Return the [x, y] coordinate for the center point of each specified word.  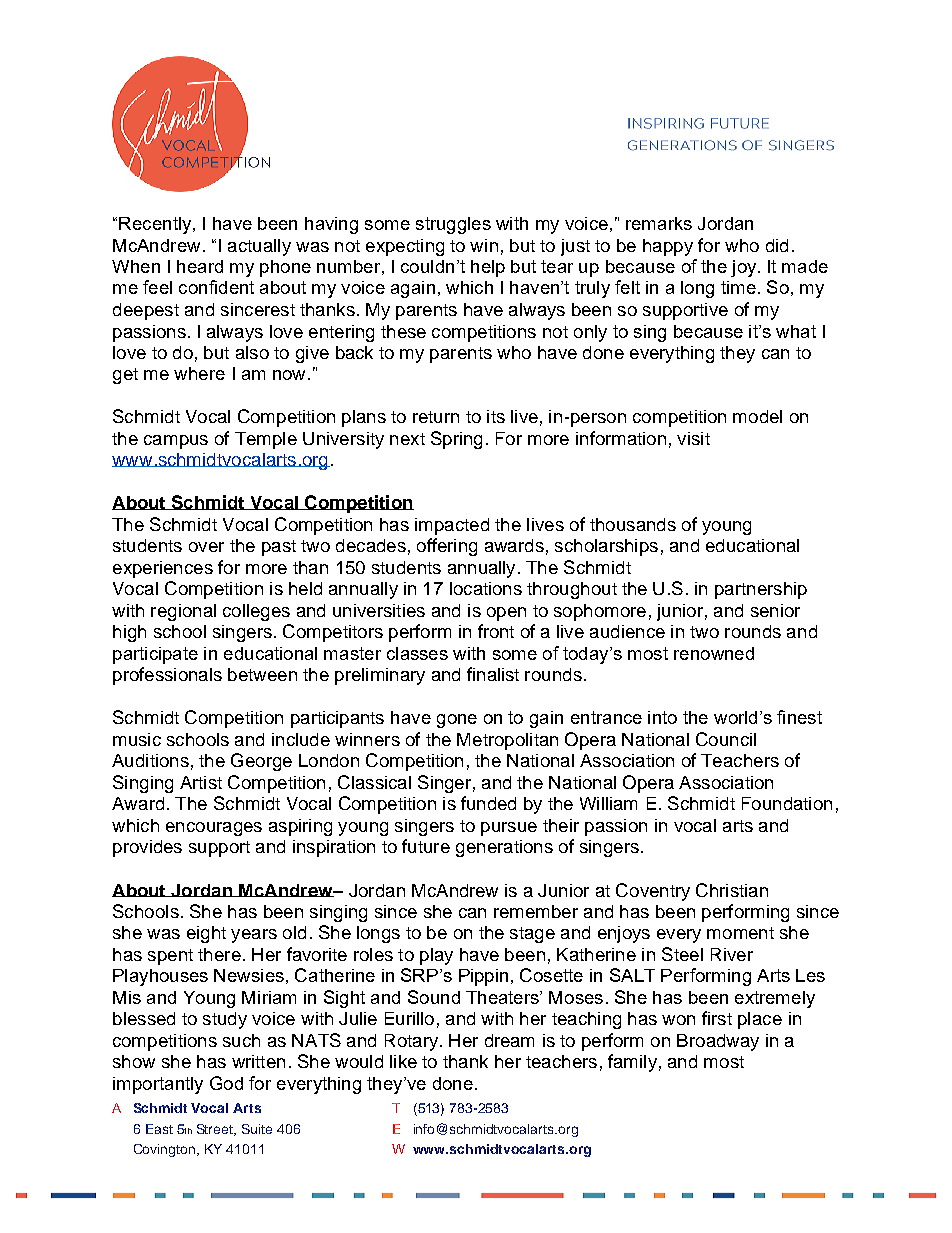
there [219, 954]
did [777, 245]
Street [216, 1130]
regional [183, 612]
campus [176, 442]
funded [488, 803]
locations [486, 588]
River [732, 954]
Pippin [483, 977]
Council [726, 739]
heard [200, 266]
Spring [456, 440]
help [488, 268]
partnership [761, 590]
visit [693, 438]
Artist [201, 782]
